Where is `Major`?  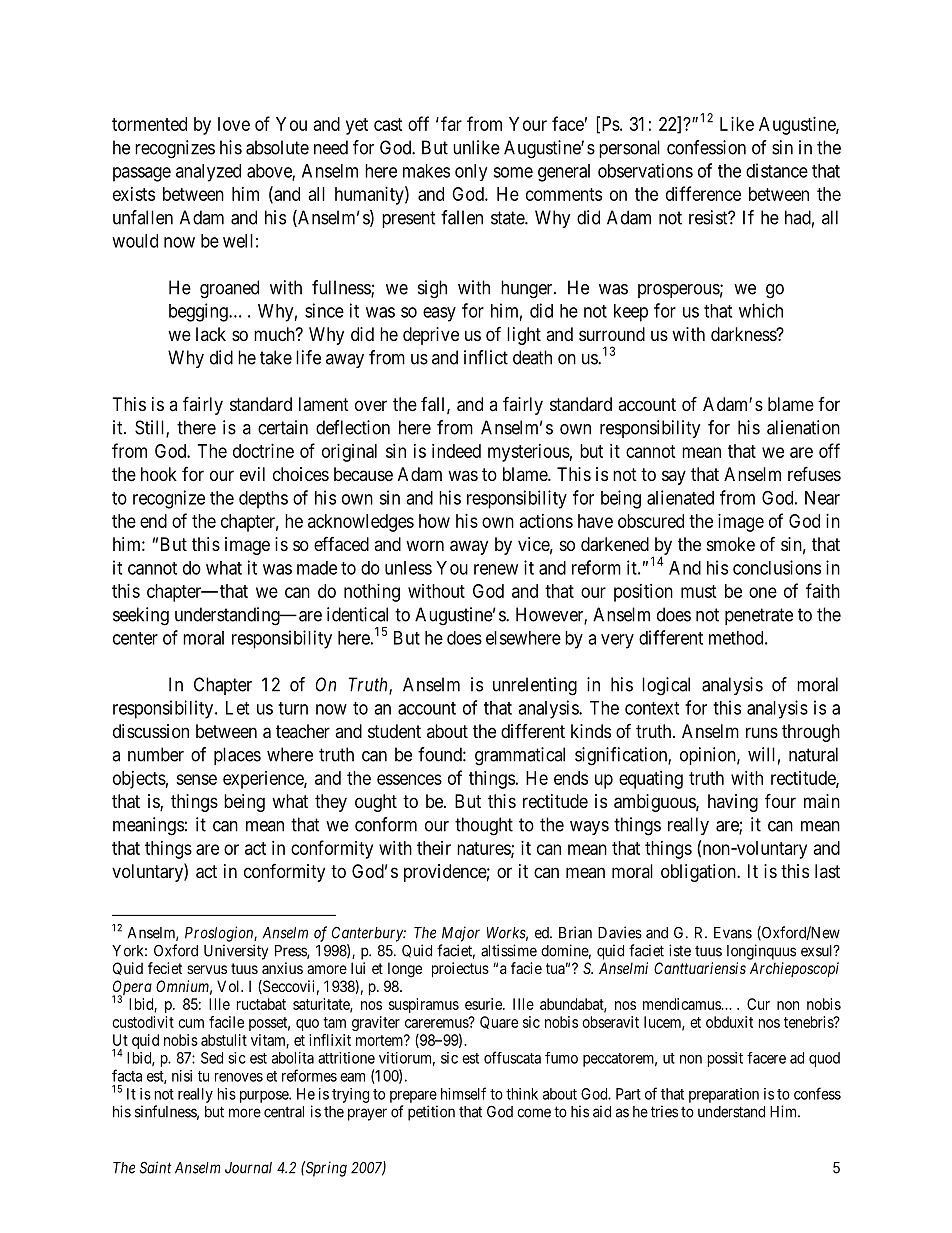
Major is located at coordinates (461, 934).
